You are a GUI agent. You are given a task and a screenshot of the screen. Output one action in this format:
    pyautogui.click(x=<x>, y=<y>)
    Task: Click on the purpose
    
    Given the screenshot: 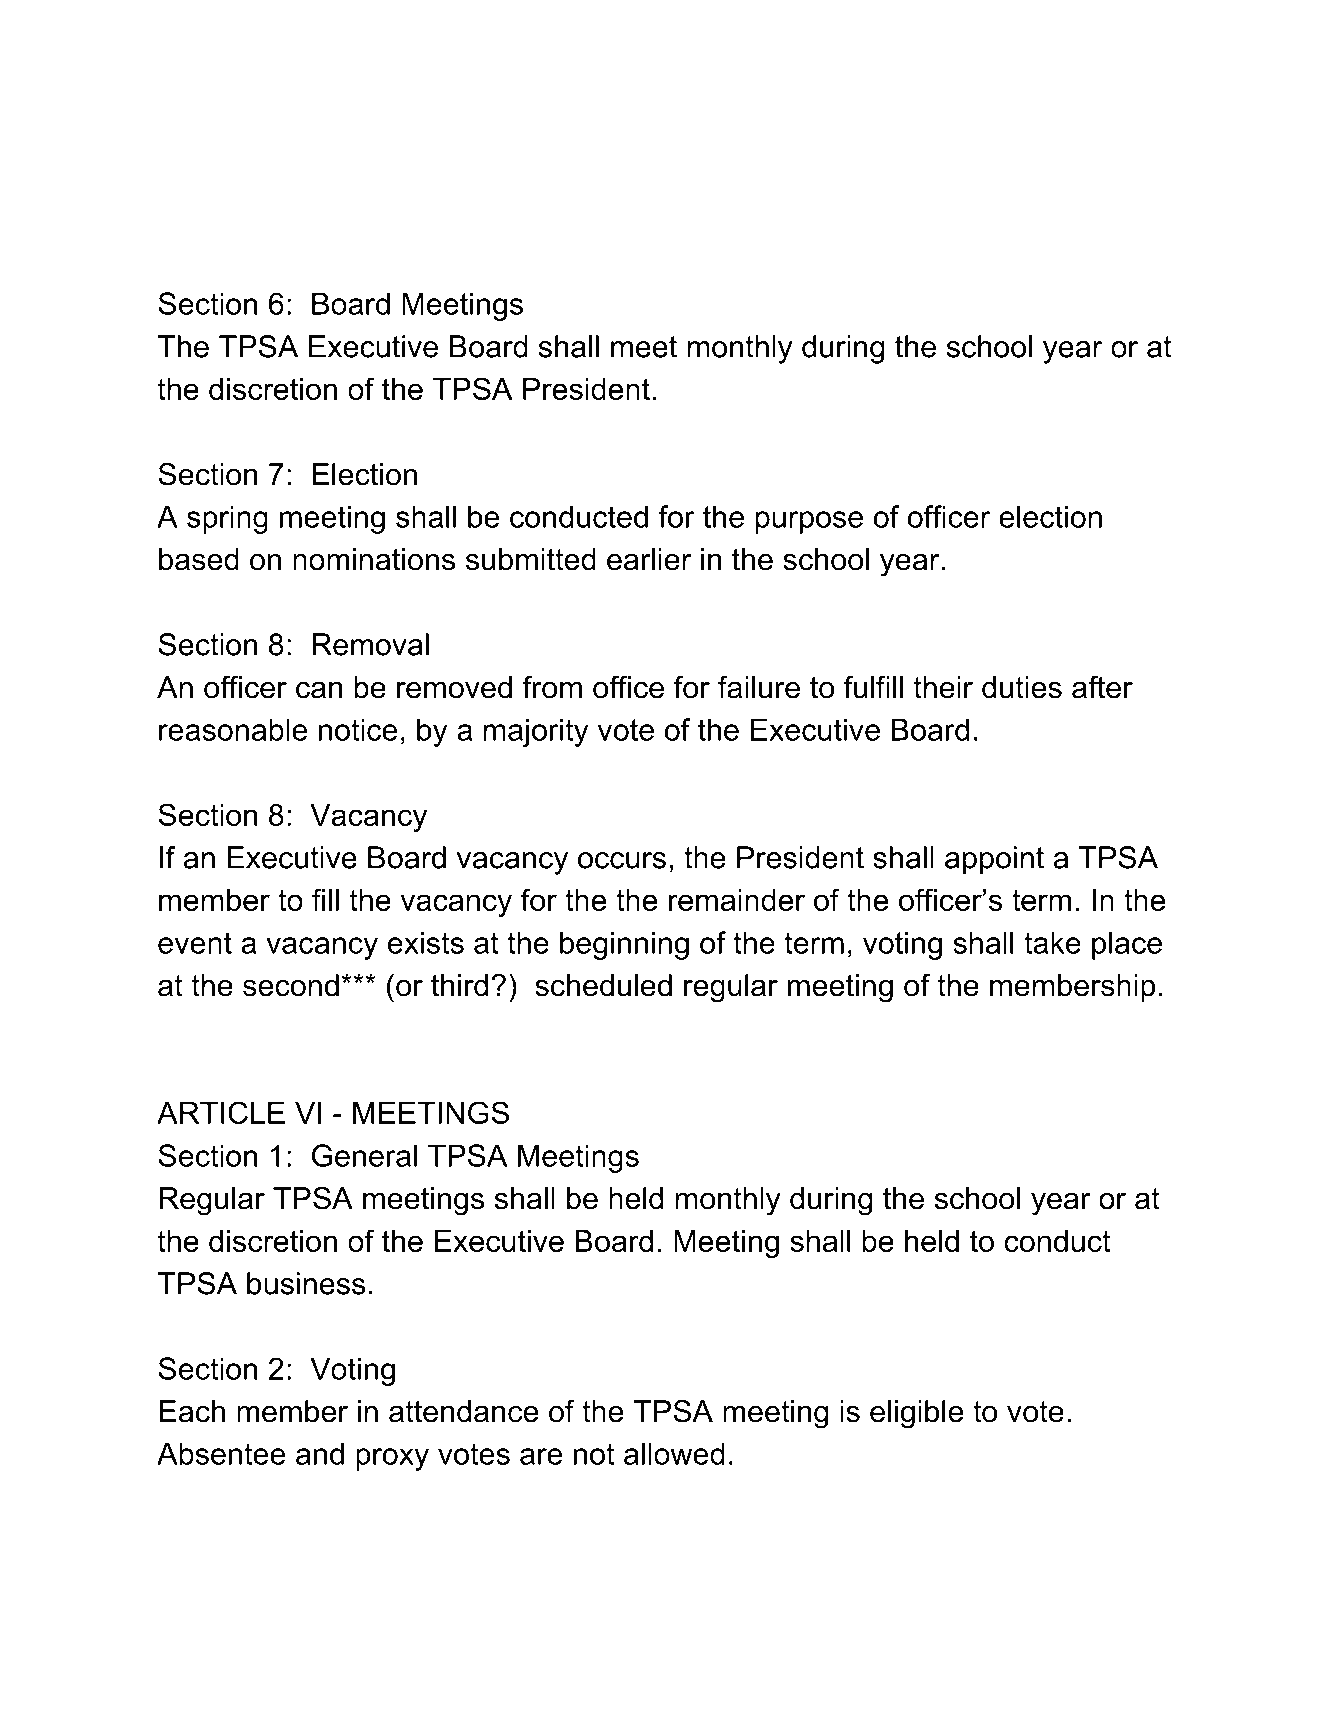 What is the action you would take?
    pyautogui.click(x=809, y=522)
